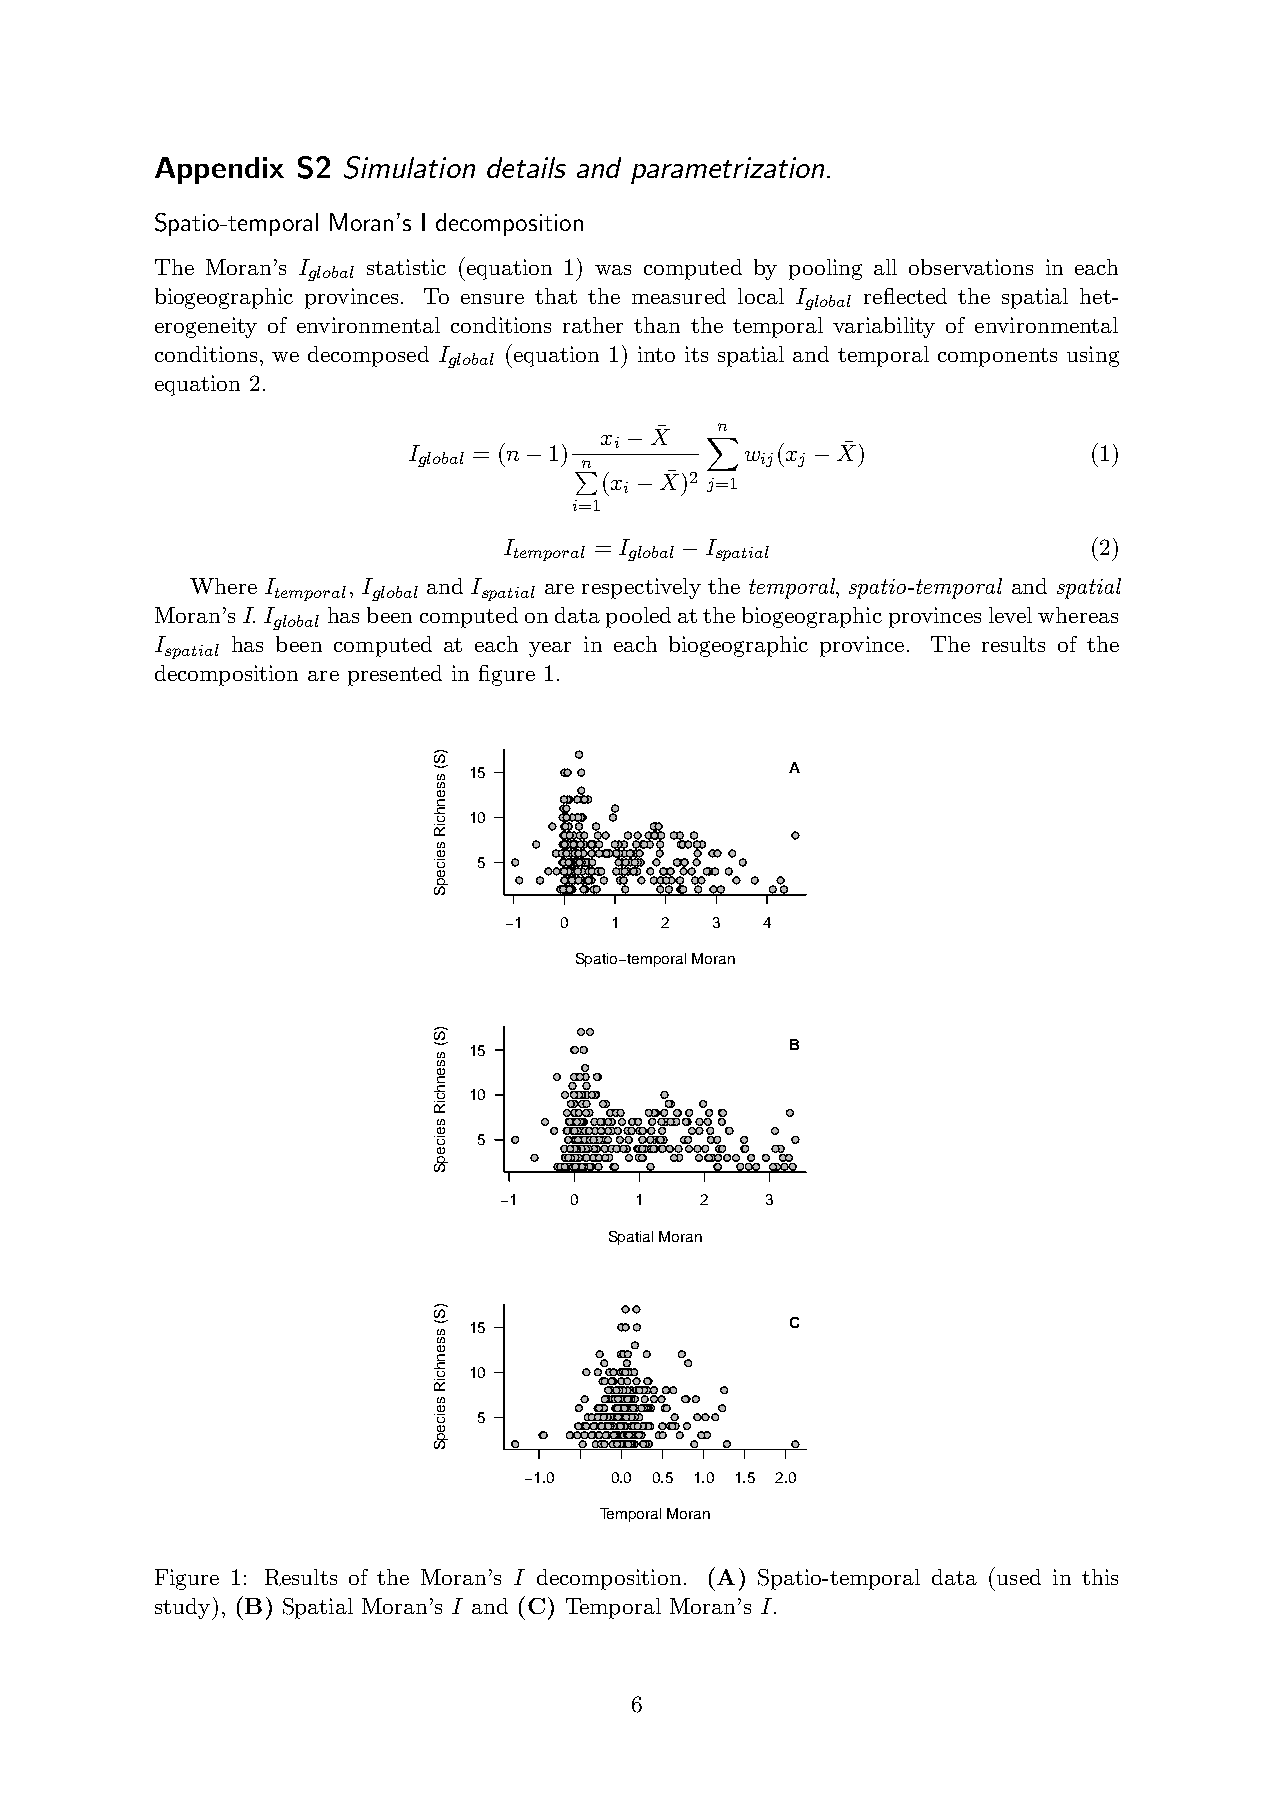 The image size is (1274, 1802). Describe the element at coordinates (395, 675) in the document. I see `presented` at that location.
